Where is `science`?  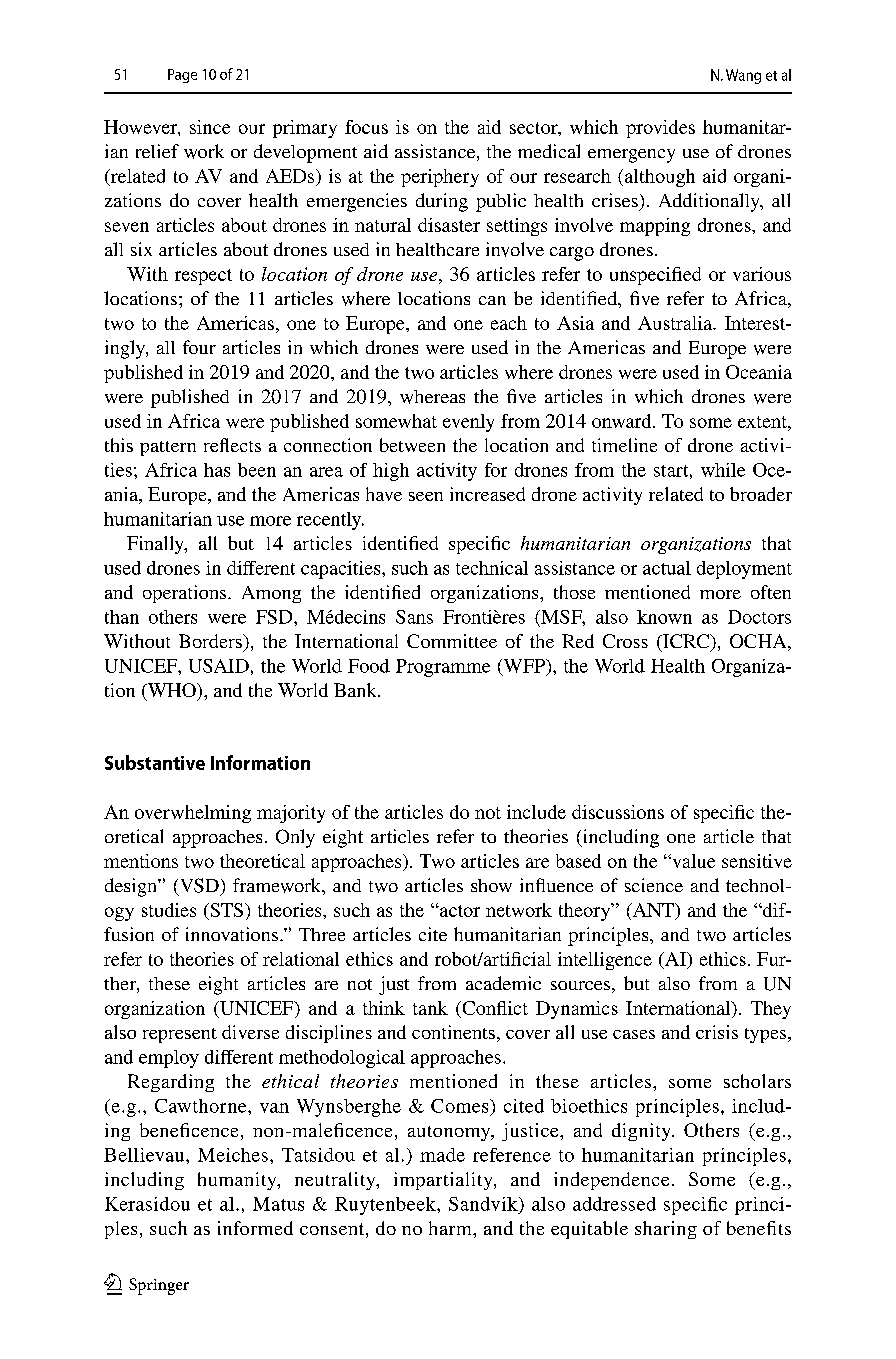
science is located at coordinates (654, 885).
